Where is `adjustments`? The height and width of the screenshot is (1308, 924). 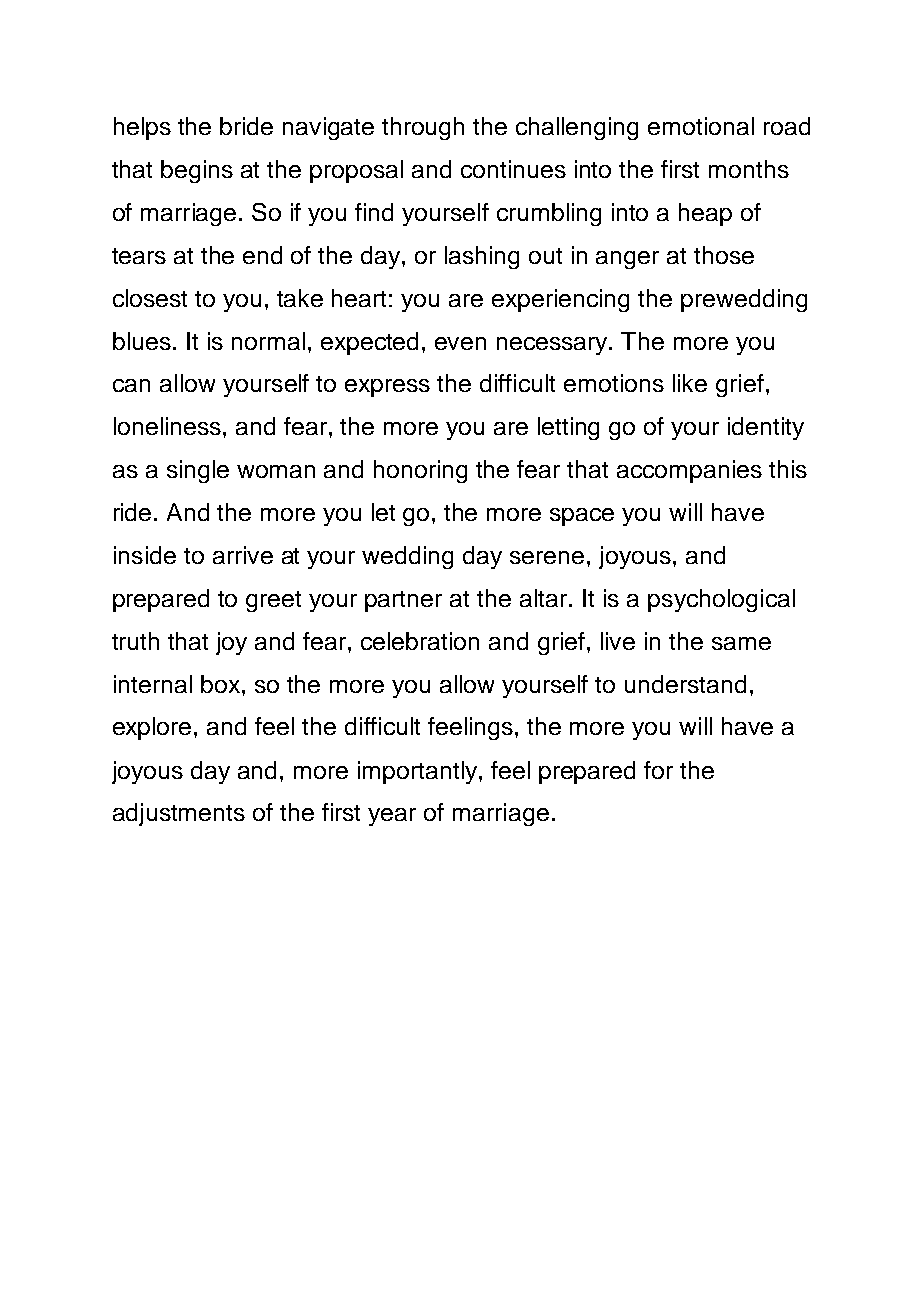
adjustments is located at coordinates (179, 814).
